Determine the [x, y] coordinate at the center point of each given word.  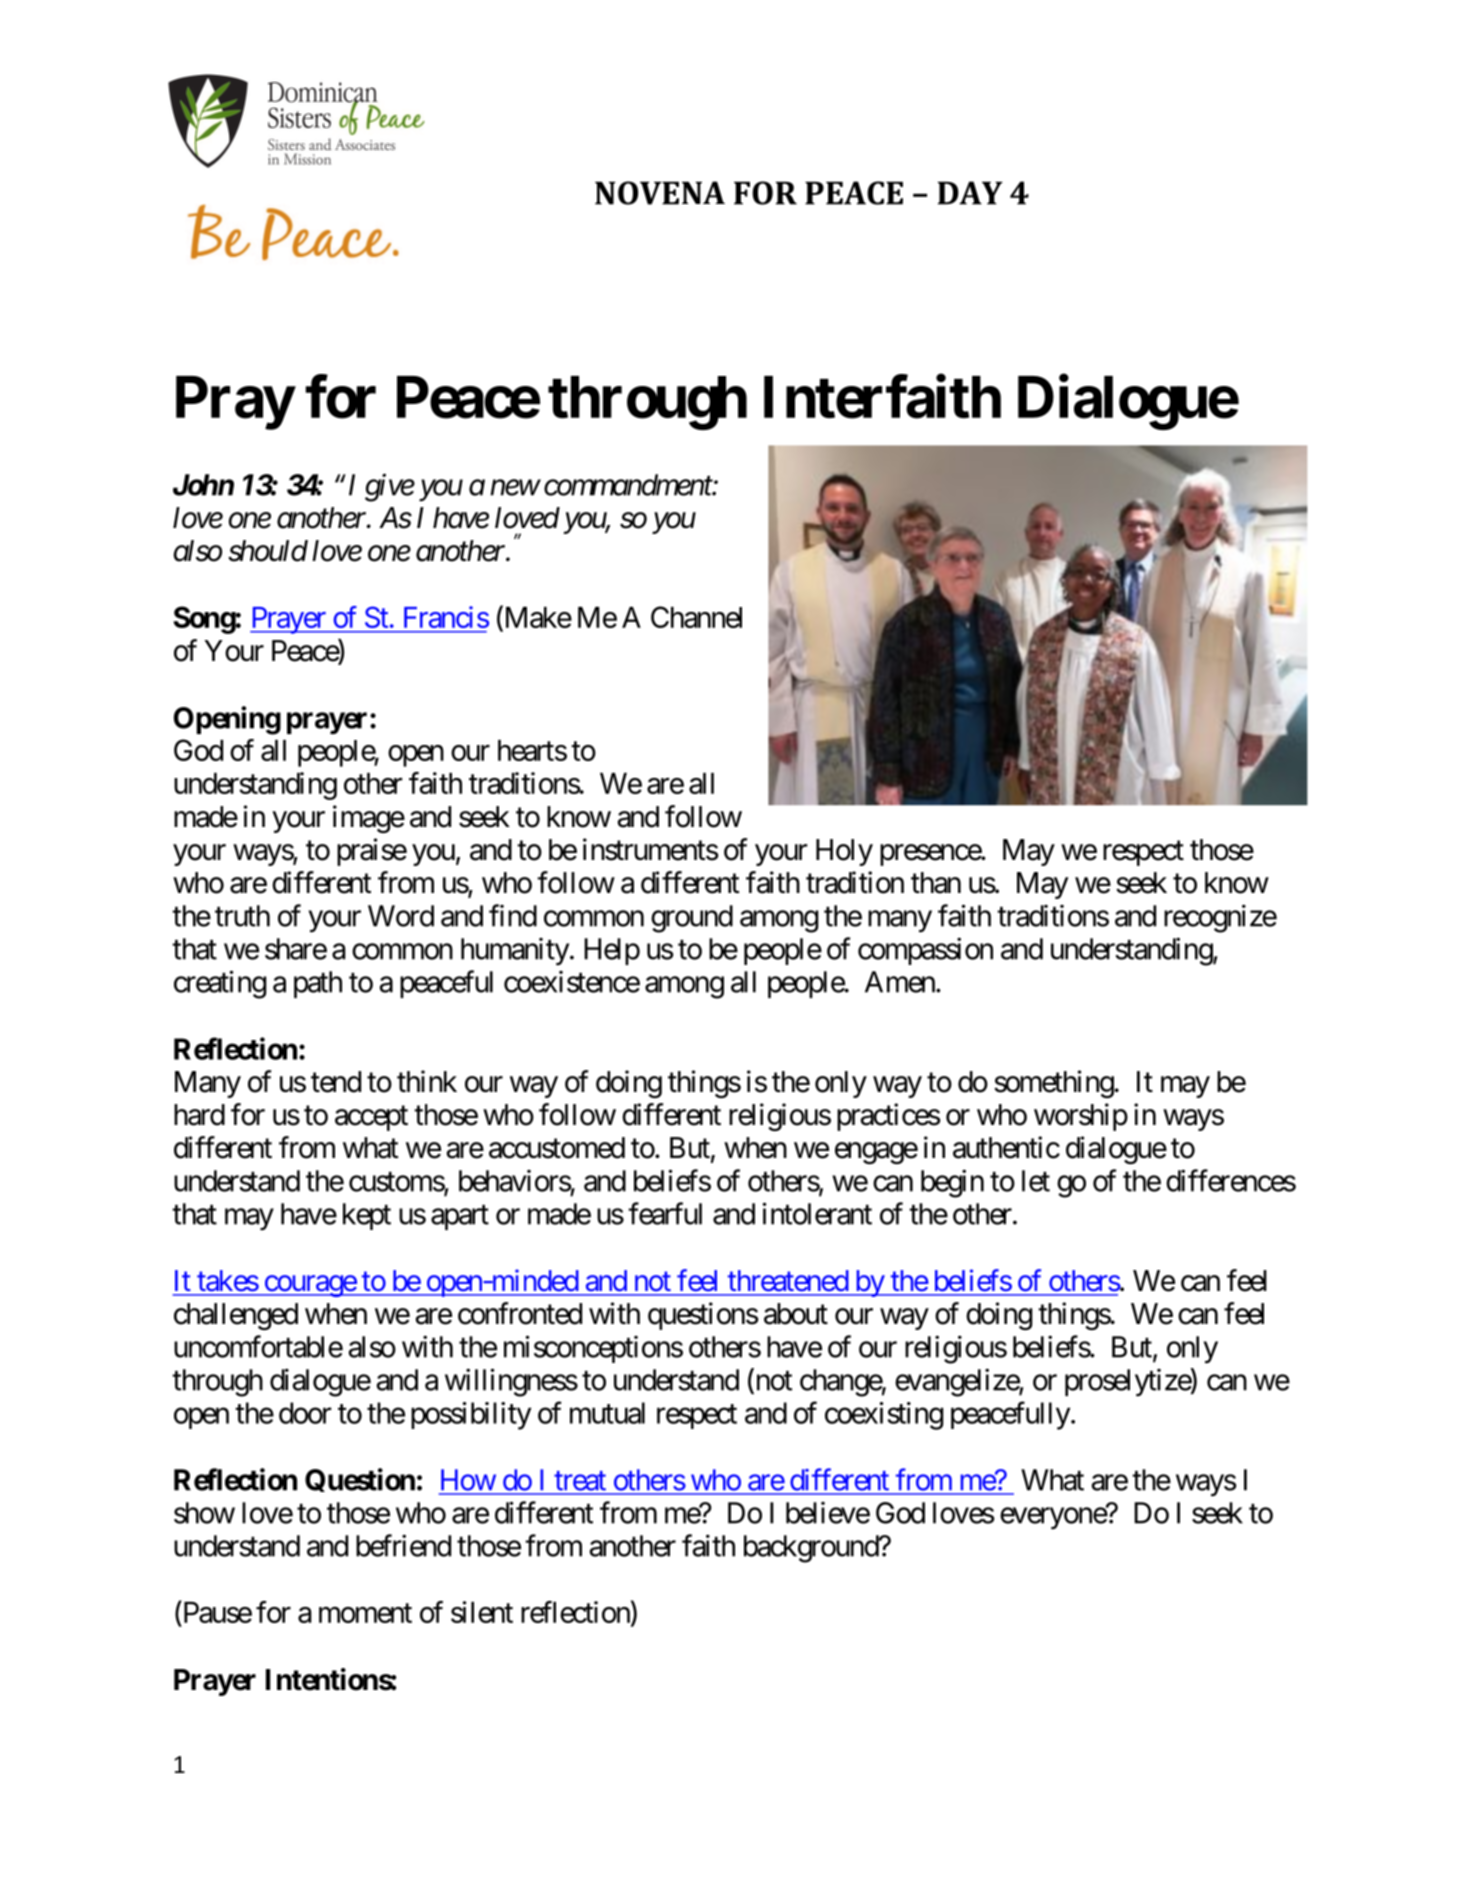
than [936, 883]
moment [365, 1613]
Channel [696, 617]
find [513, 915]
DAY [970, 193]
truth [242, 916]
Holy [844, 852]
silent [482, 1612]
